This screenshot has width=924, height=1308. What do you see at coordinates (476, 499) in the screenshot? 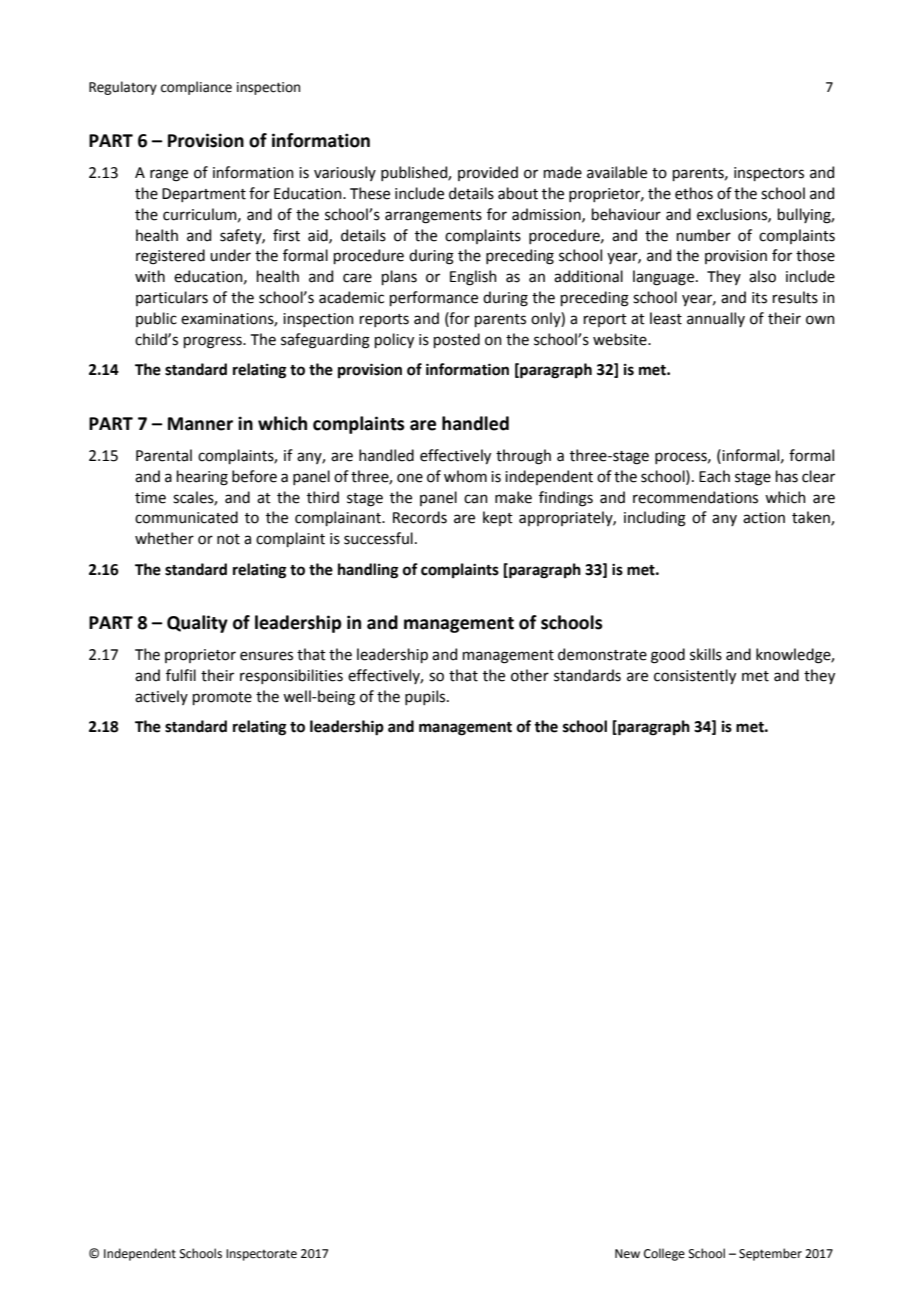
I see `can` at bounding box center [476, 499].
